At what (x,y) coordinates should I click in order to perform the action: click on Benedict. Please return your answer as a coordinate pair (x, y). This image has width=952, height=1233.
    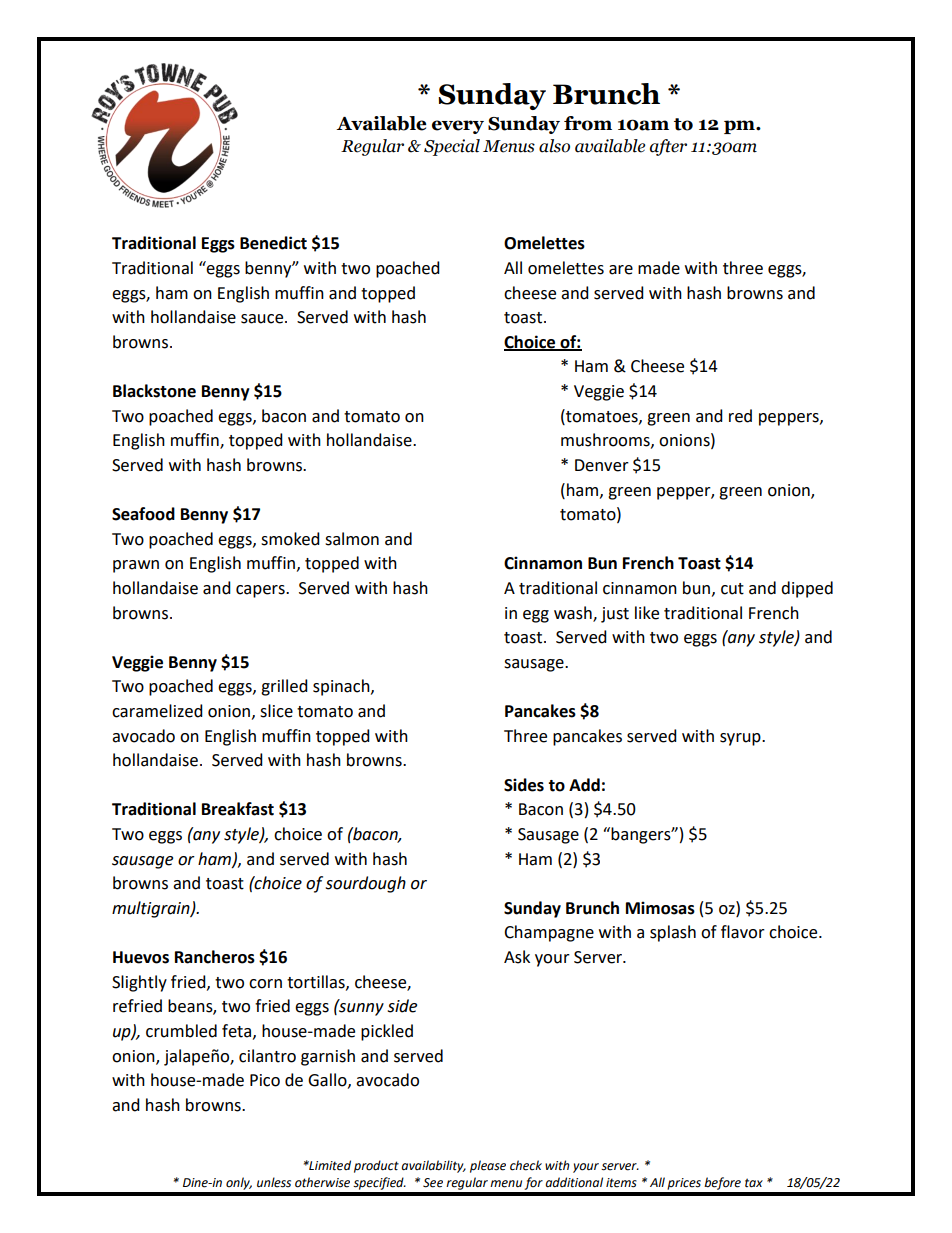
    Looking at the image, I should click on (273, 243).
